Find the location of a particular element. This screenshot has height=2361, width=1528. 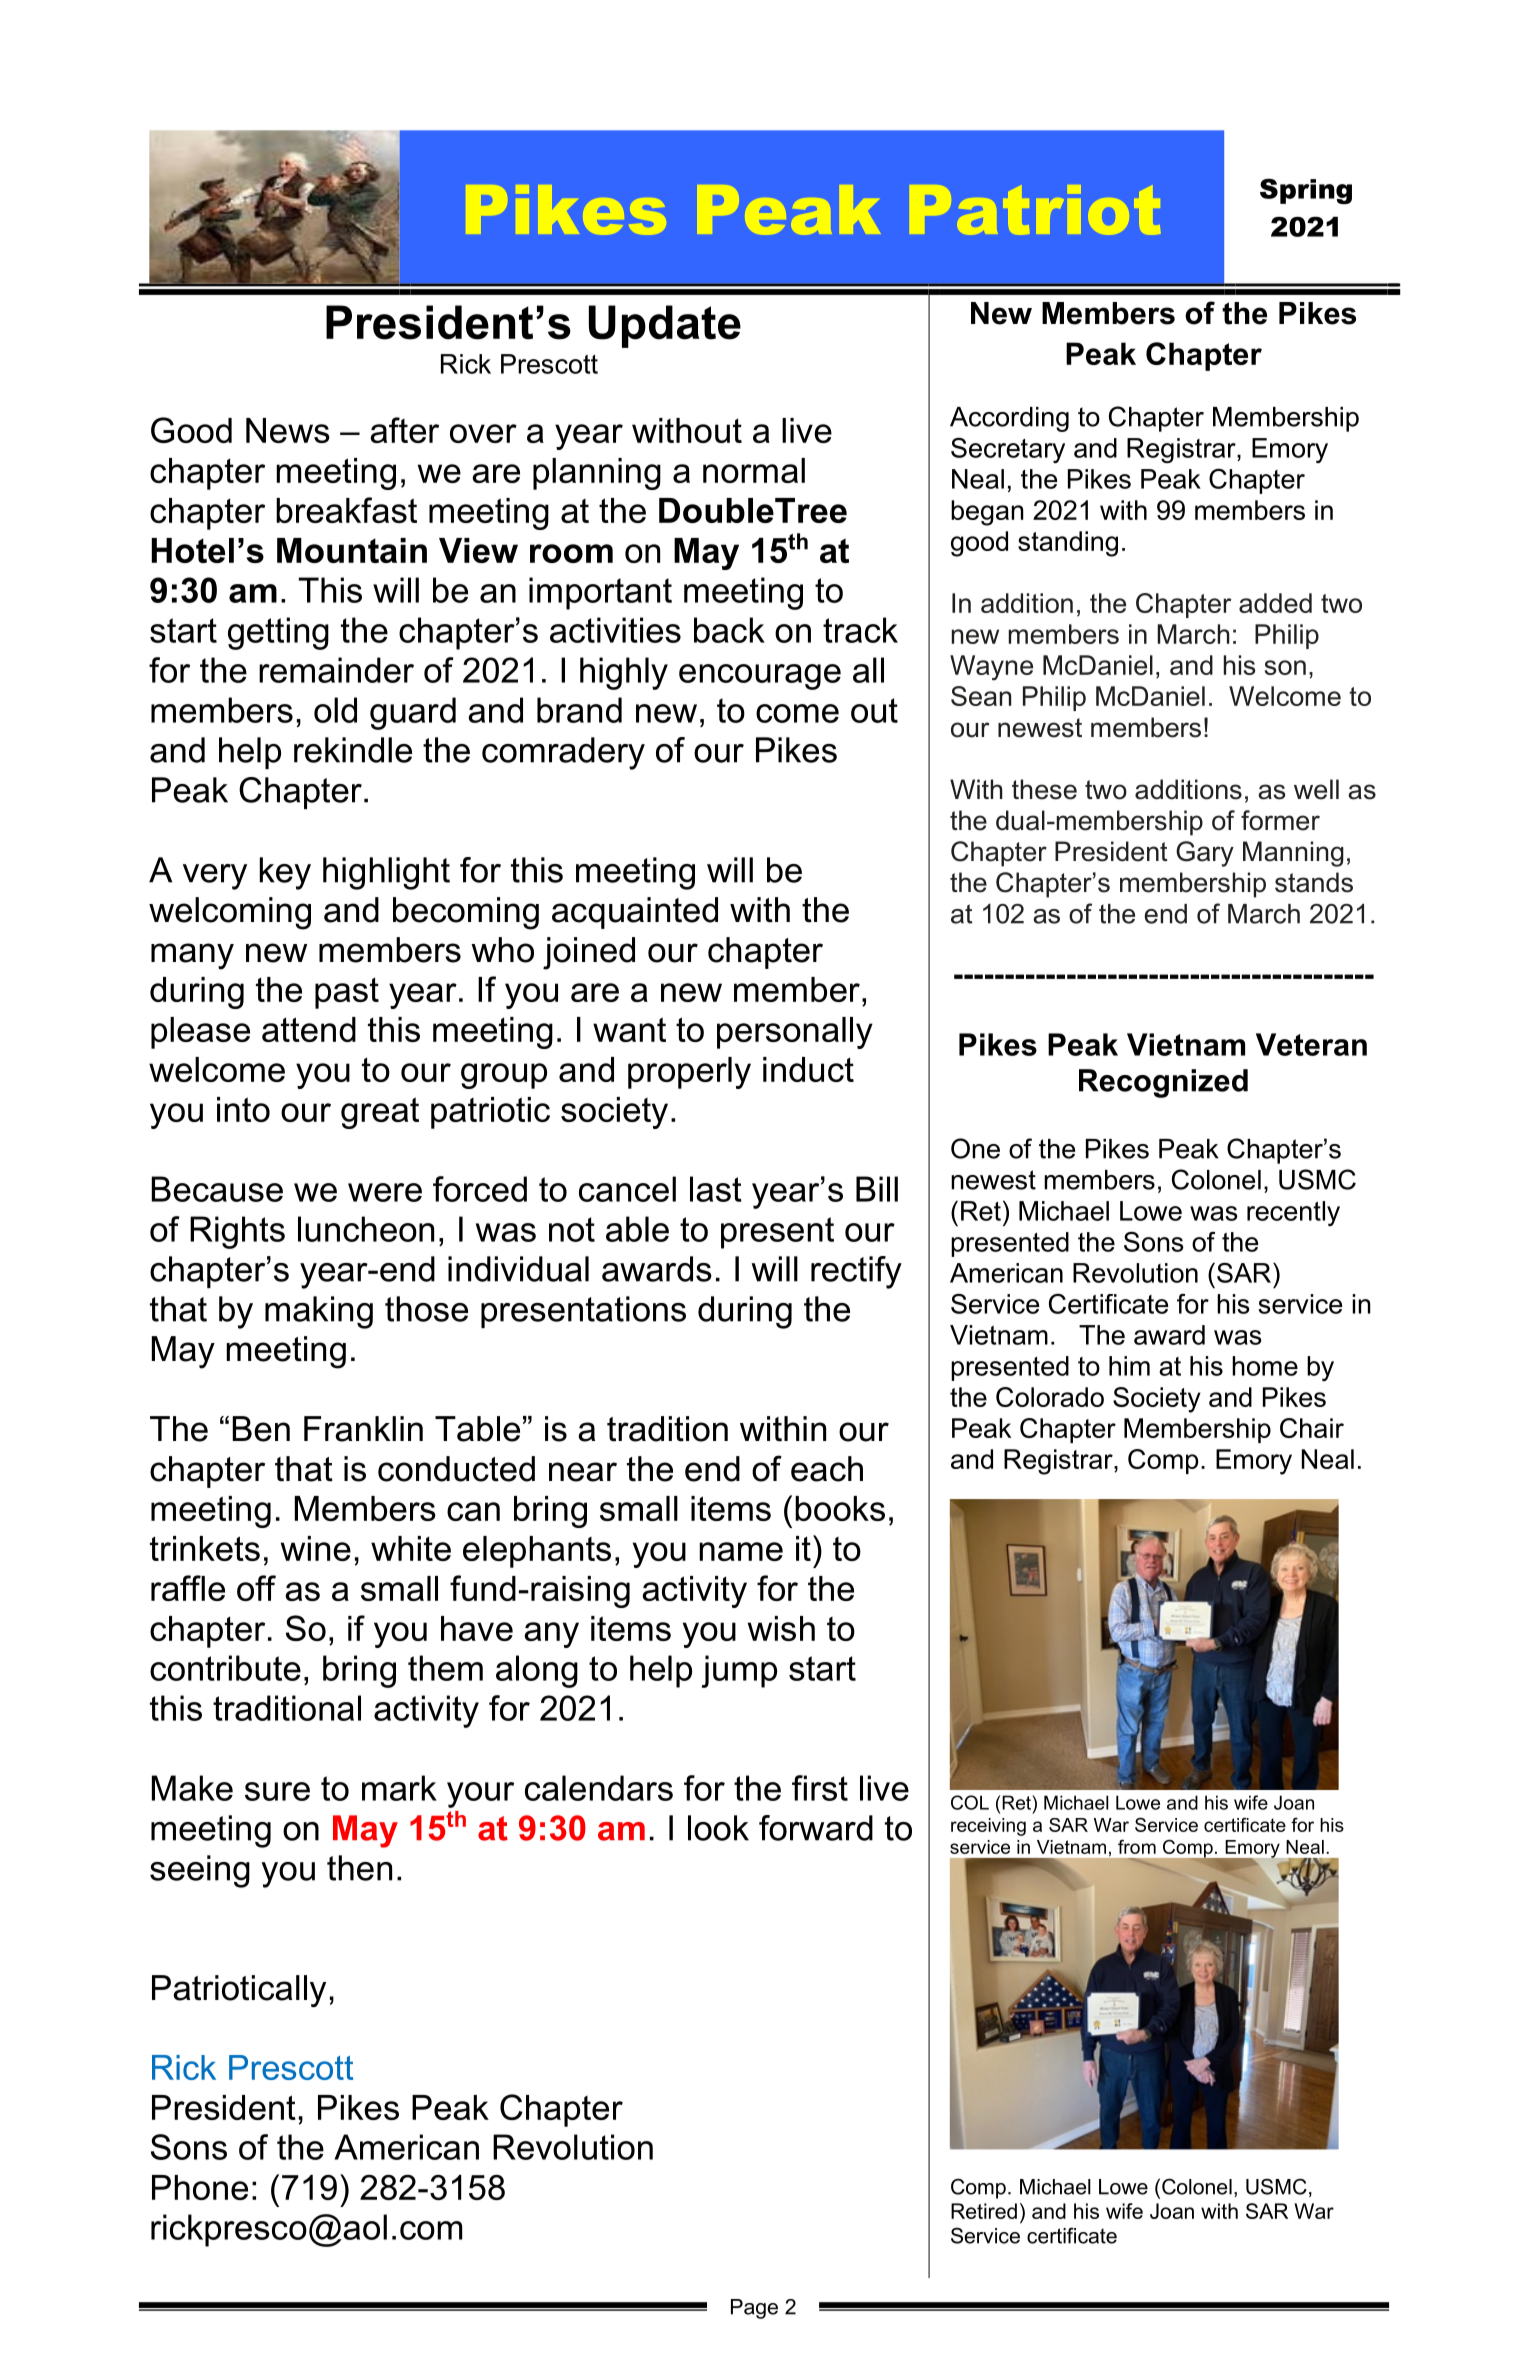

Page is located at coordinates (754, 2309).
